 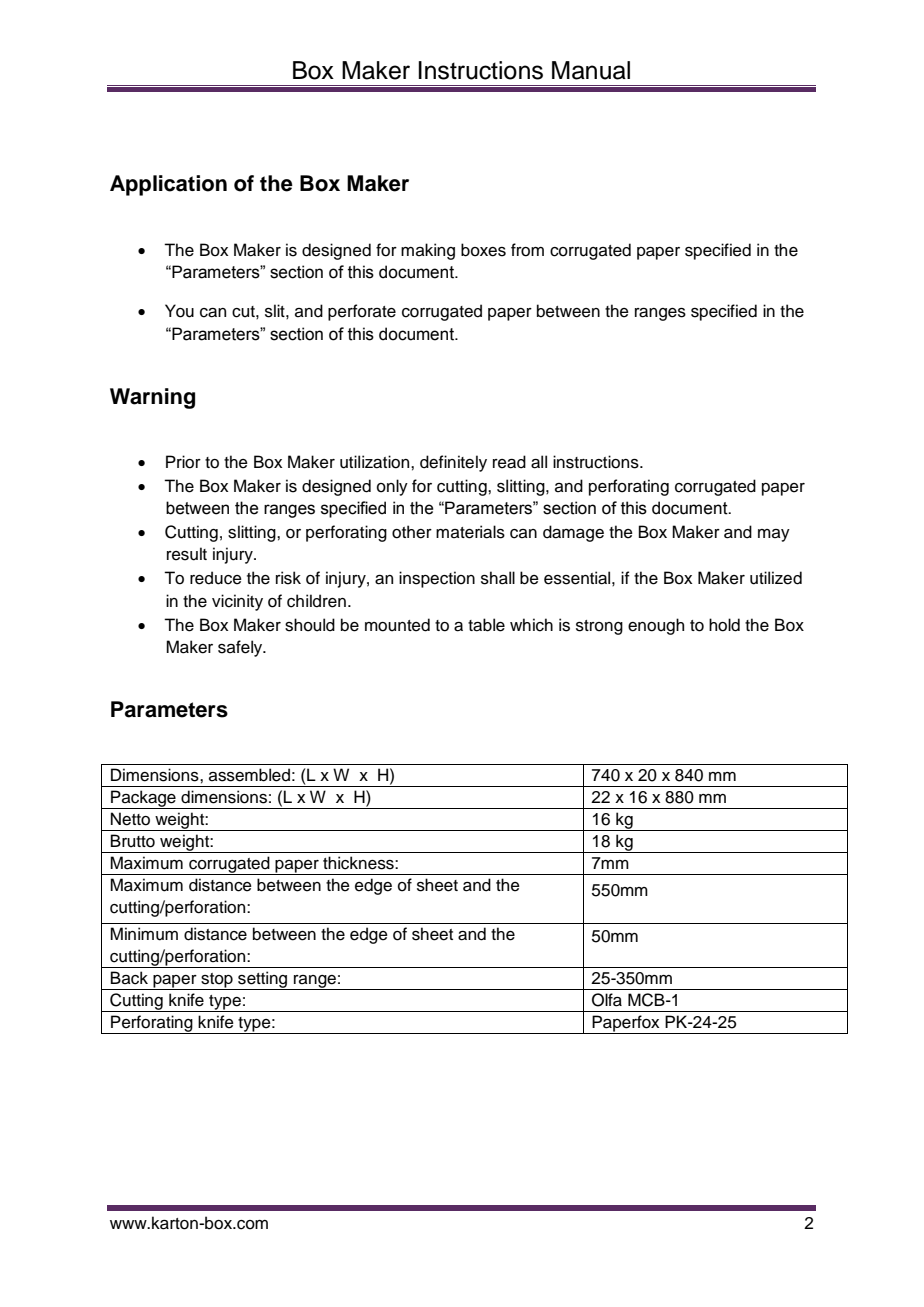 I want to click on enough, so click(x=656, y=626).
